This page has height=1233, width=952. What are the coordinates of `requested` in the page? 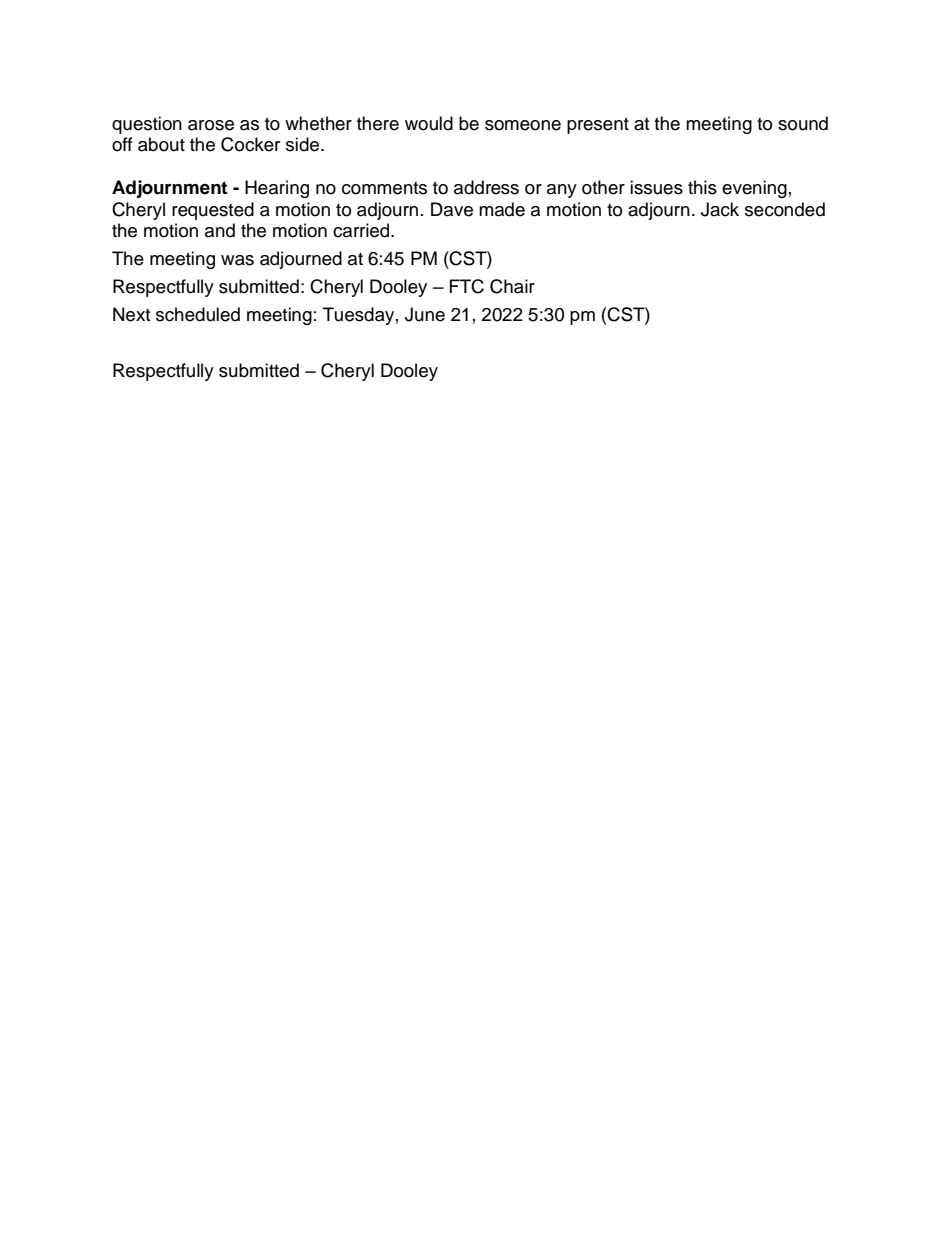 It's located at (213, 211).
